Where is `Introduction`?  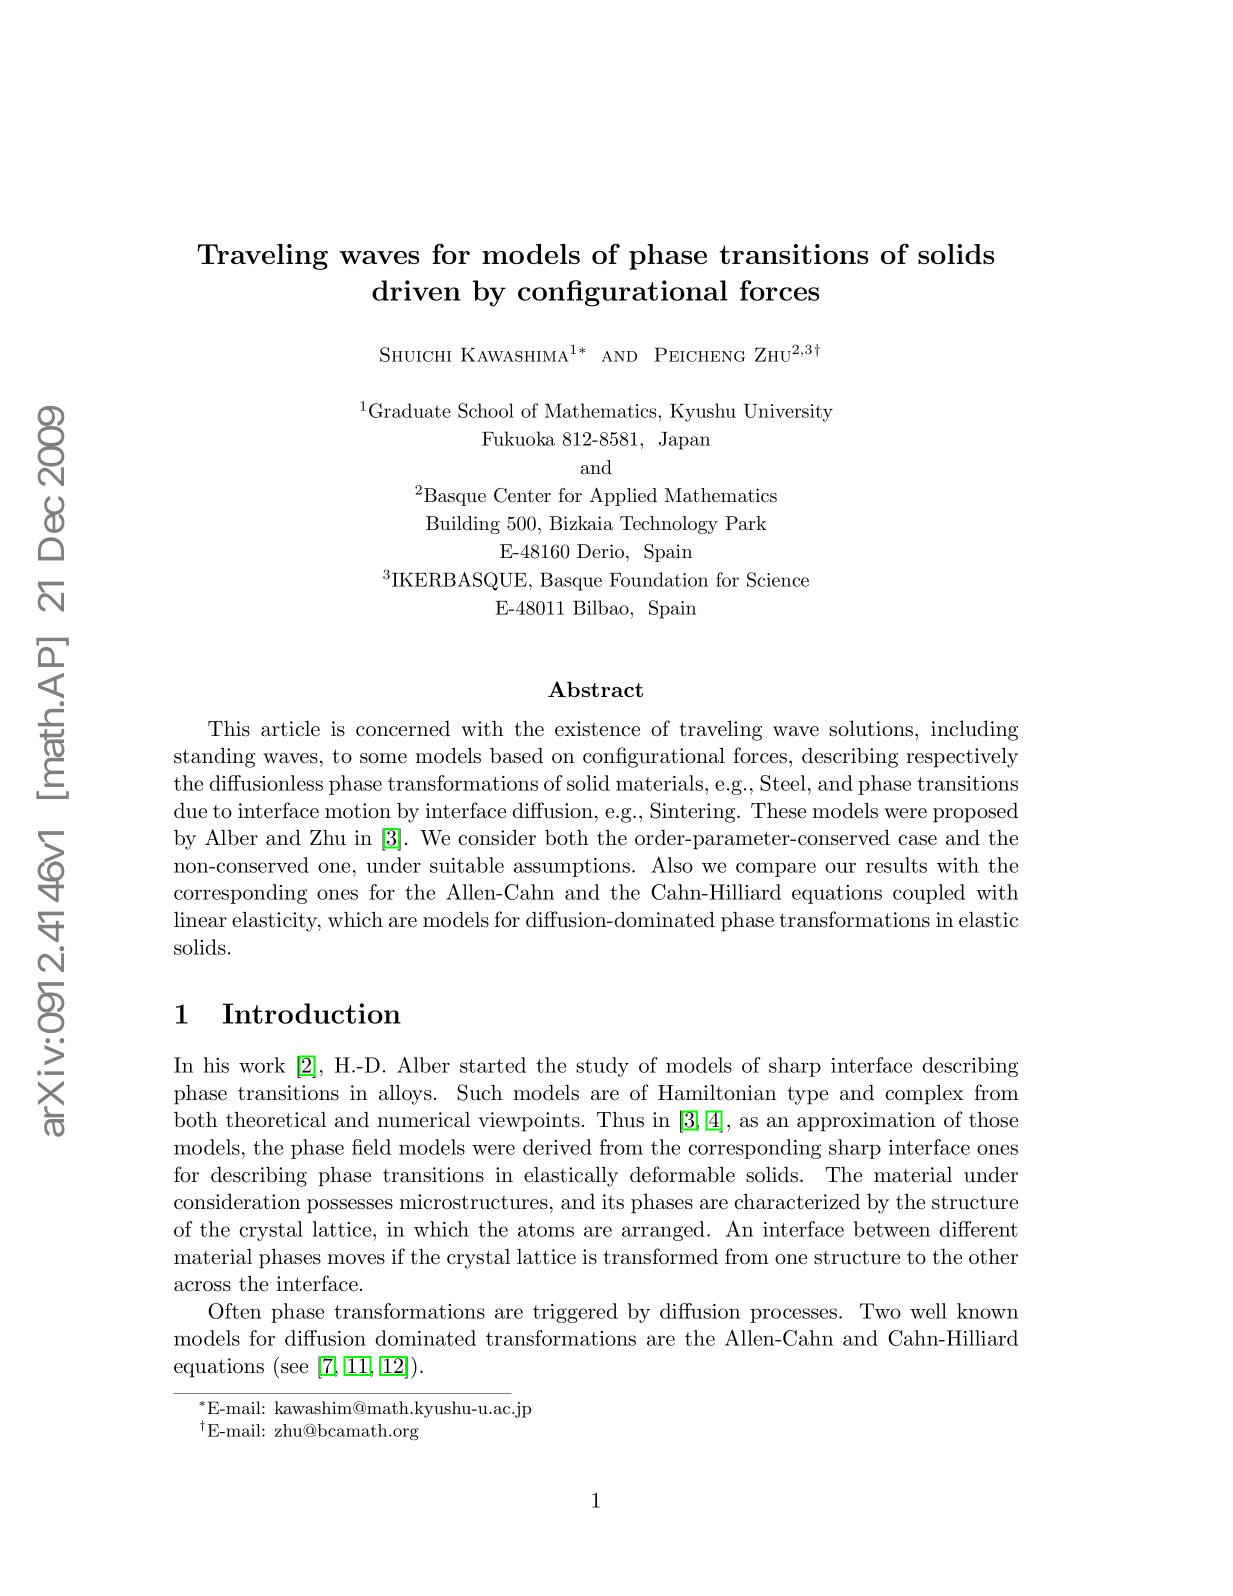 Introduction is located at coordinates (312, 1013).
